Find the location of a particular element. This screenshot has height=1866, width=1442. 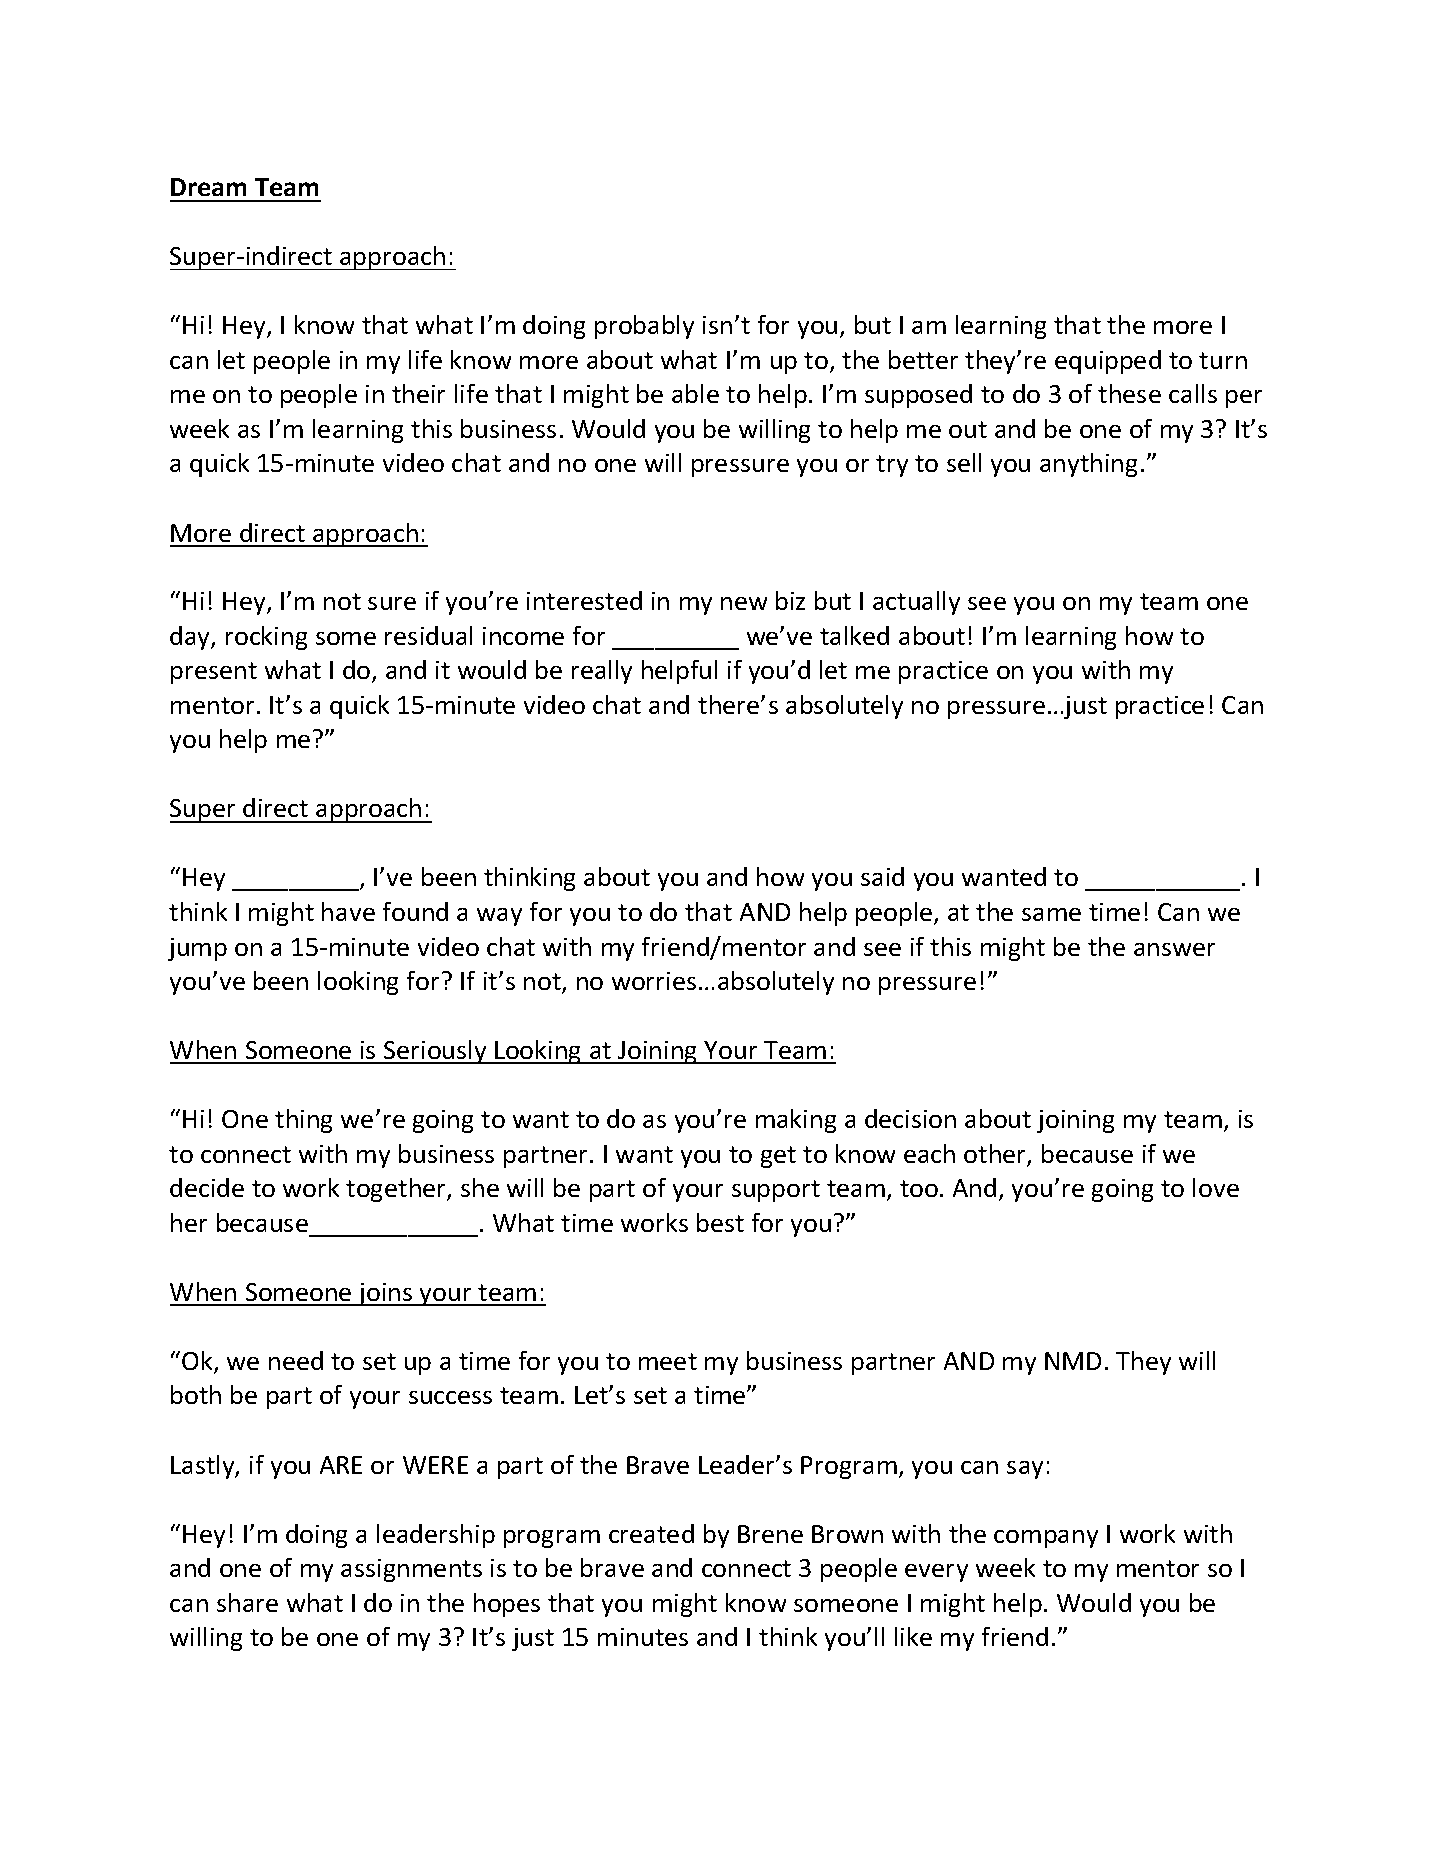

their is located at coordinates (418, 393).
